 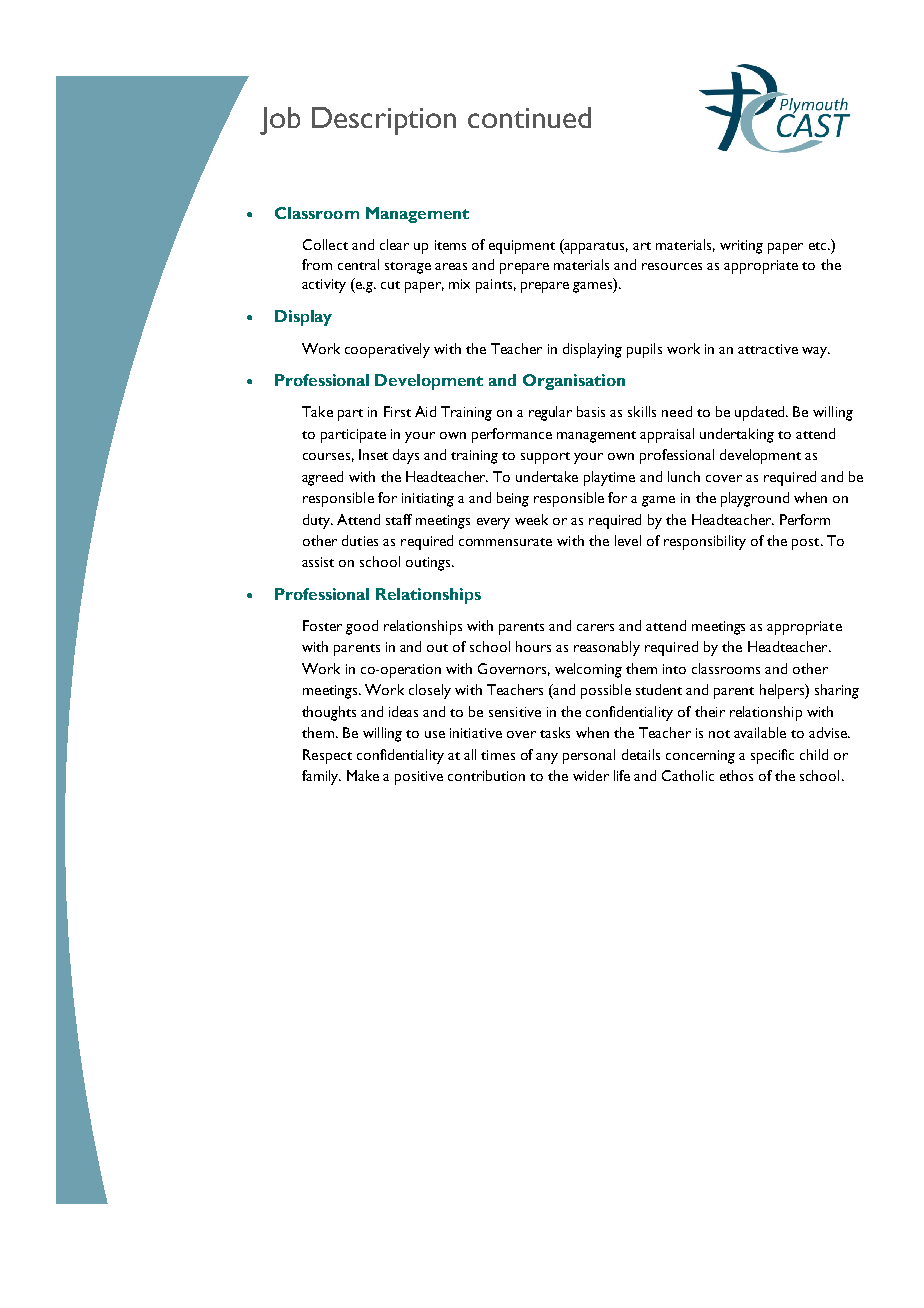 I want to click on post, so click(x=807, y=544).
